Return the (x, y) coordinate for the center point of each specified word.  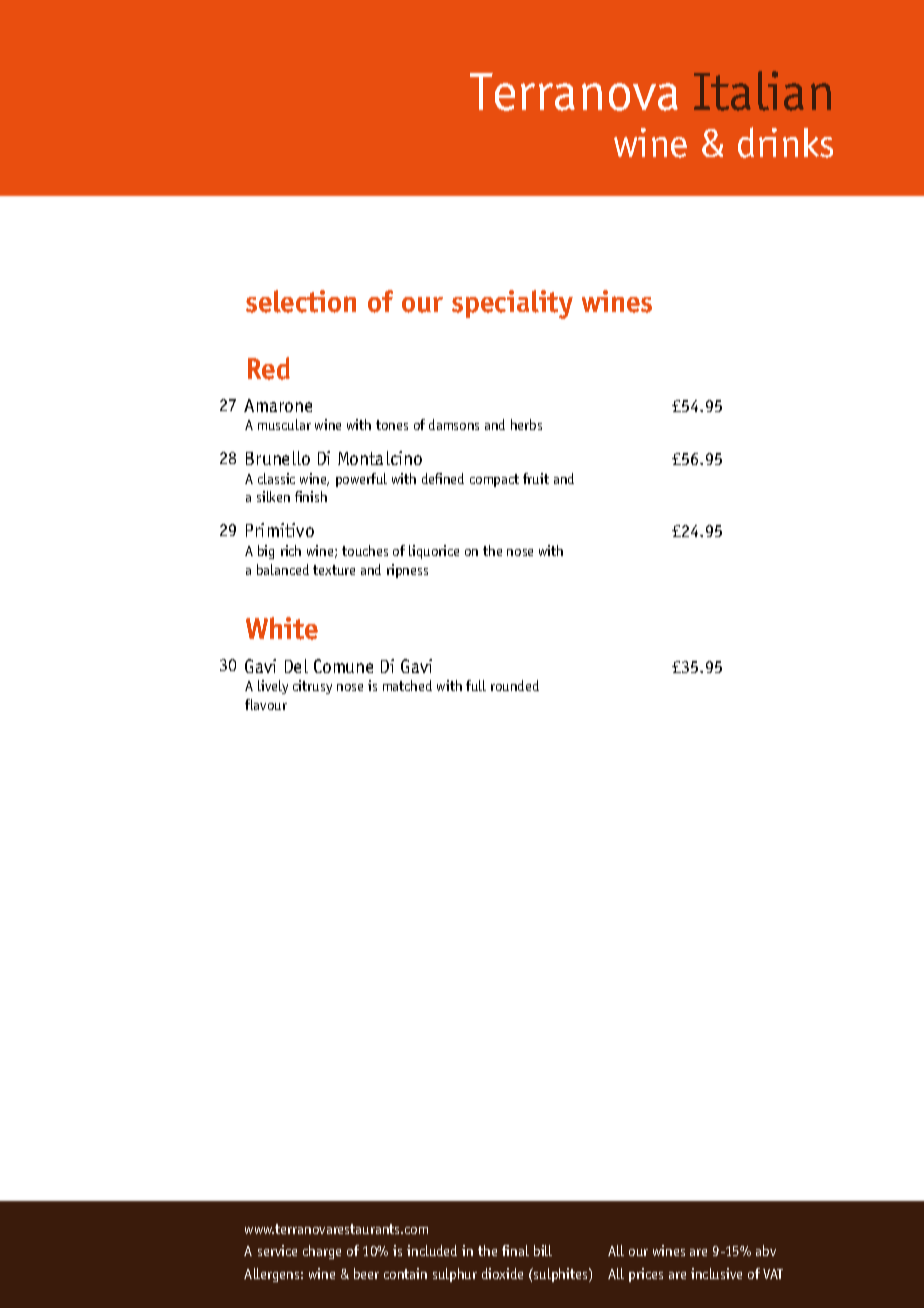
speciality (512, 304)
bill (543, 1250)
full (476, 685)
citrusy (312, 687)
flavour (266, 704)
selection (301, 301)
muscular (284, 424)
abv (766, 1250)
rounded (515, 685)
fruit (536, 478)
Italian (762, 91)
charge (322, 1252)
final (515, 1250)
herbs (526, 424)
